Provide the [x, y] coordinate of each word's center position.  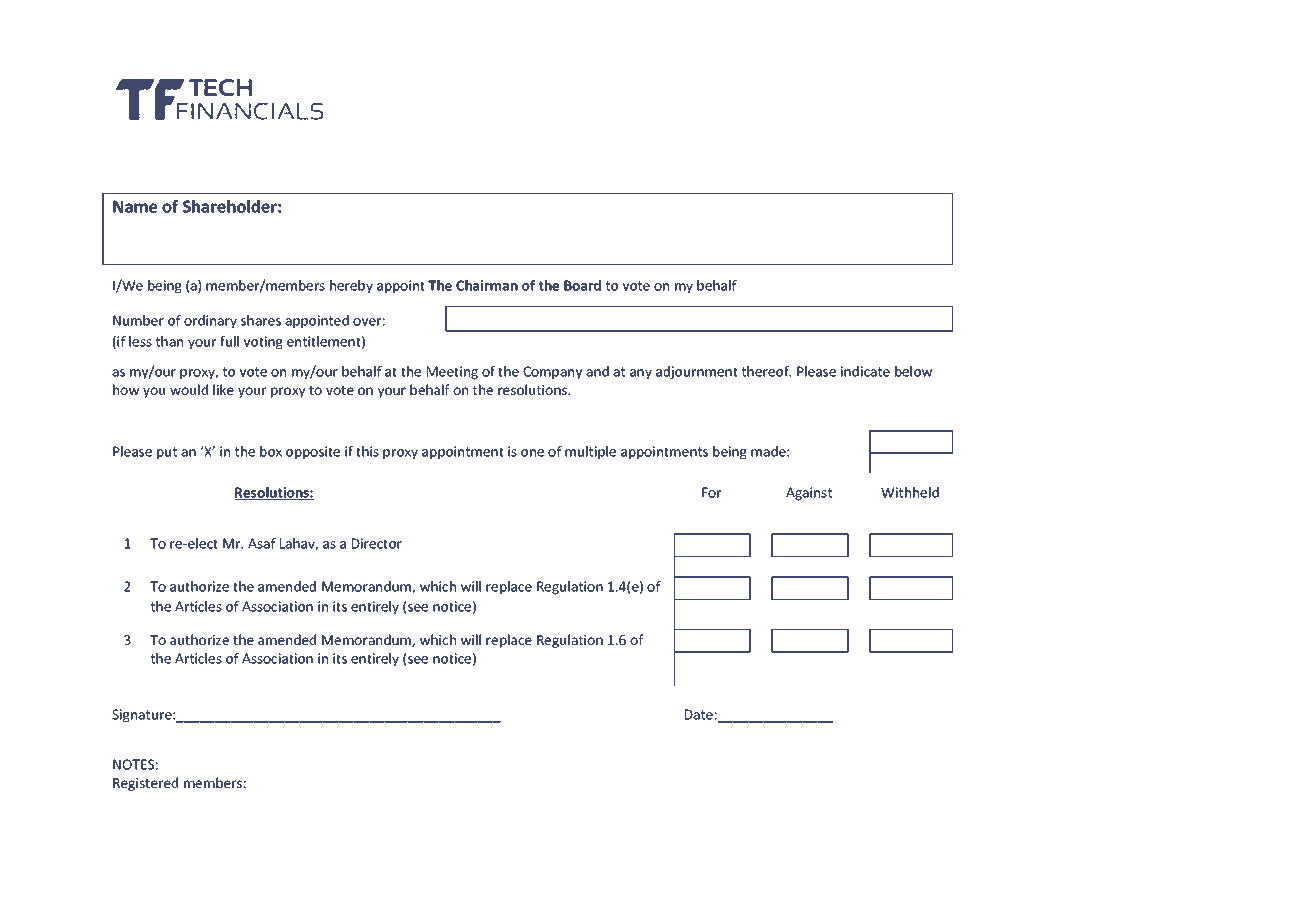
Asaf [262, 543]
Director [377, 543]
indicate [865, 371]
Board [582, 285]
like [223, 389]
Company [552, 373]
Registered [145, 784]
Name [135, 206]
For [711, 492]
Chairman [487, 285]
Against [809, 494]
